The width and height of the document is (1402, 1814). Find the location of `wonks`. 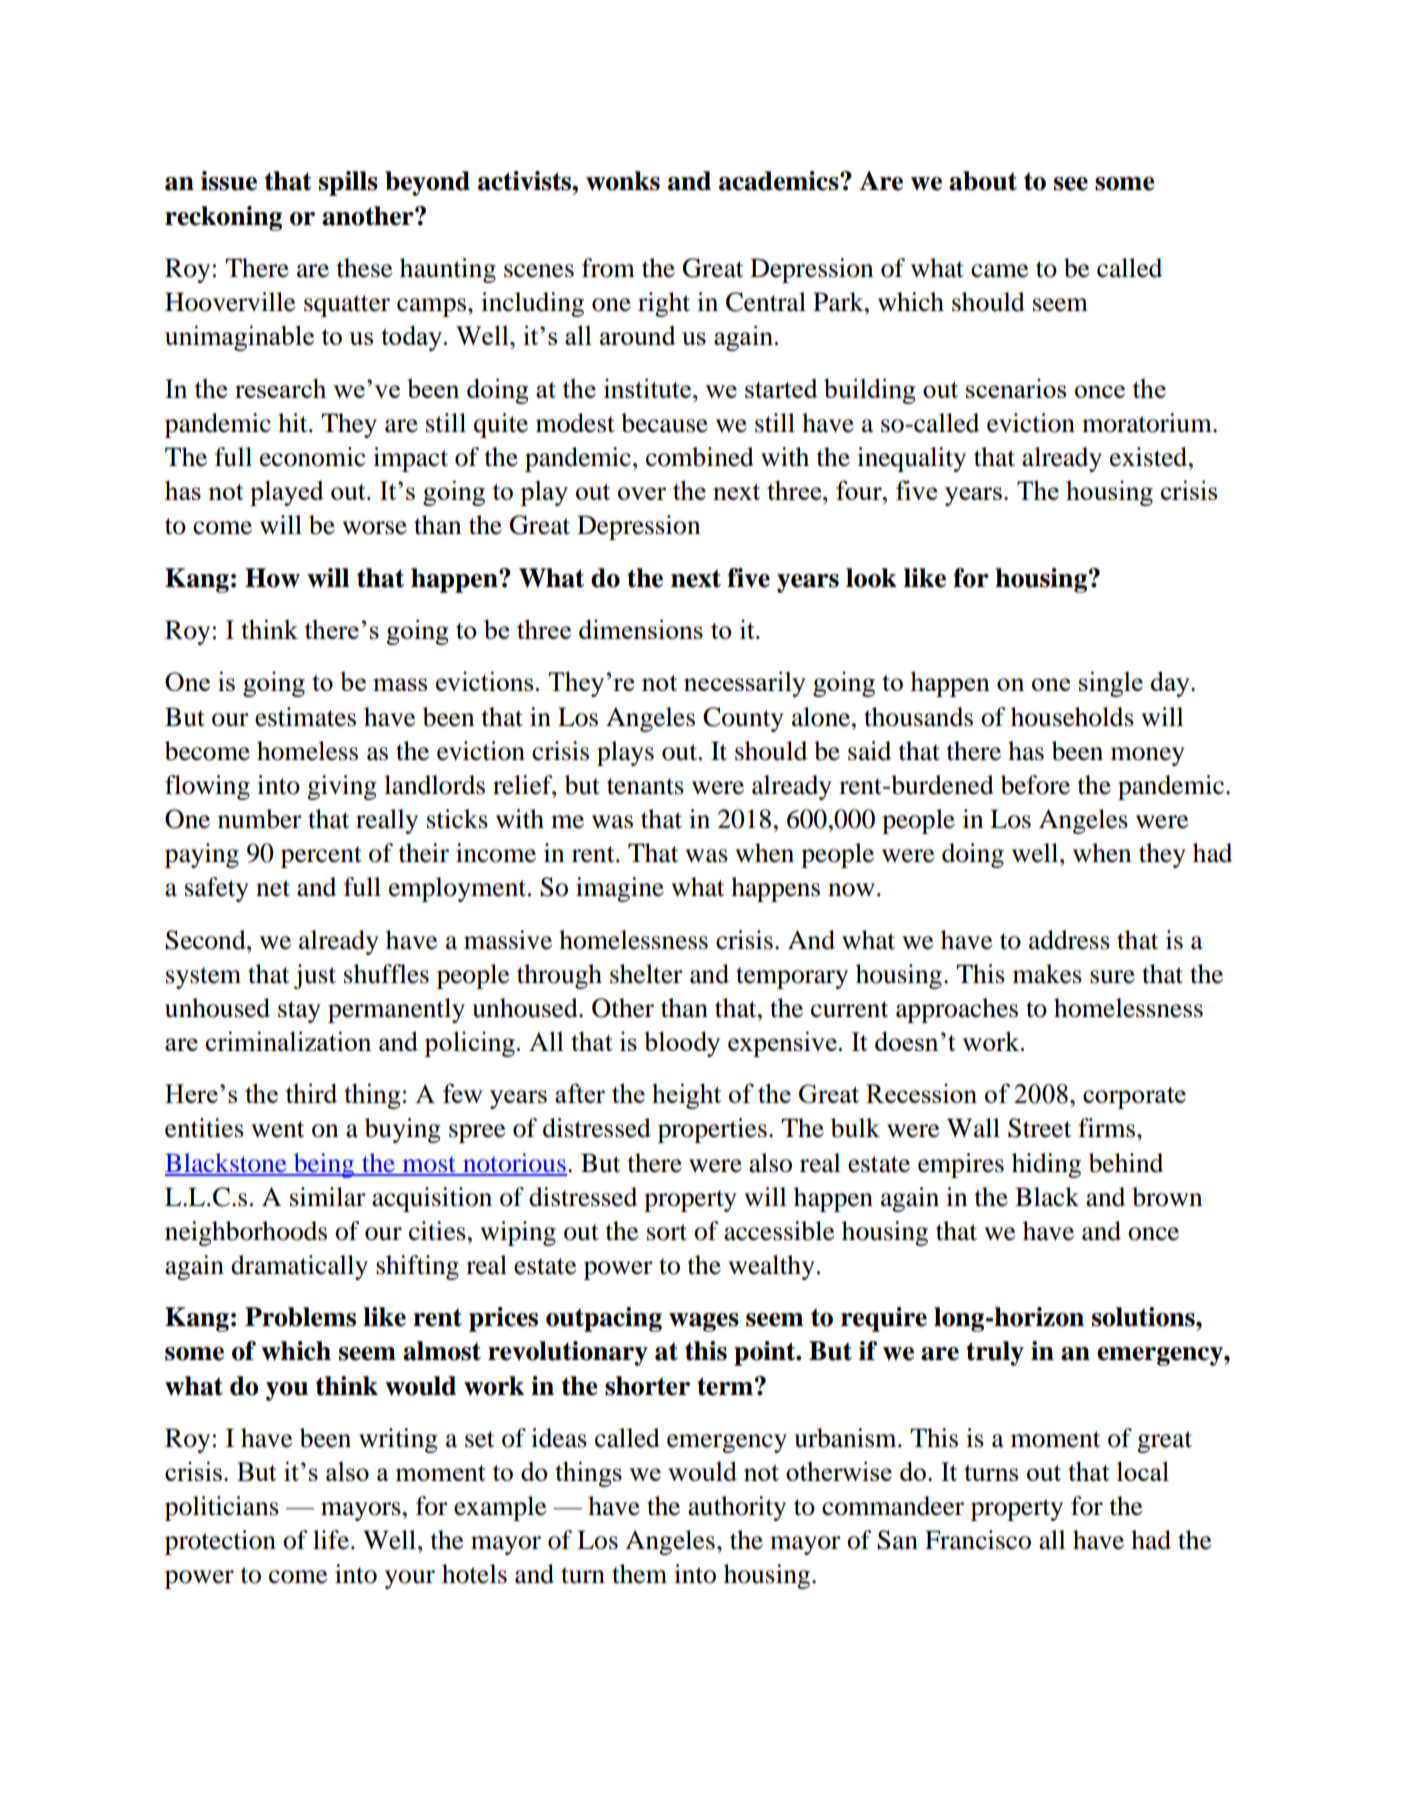

wonks is located at coordinates (623, 181).
